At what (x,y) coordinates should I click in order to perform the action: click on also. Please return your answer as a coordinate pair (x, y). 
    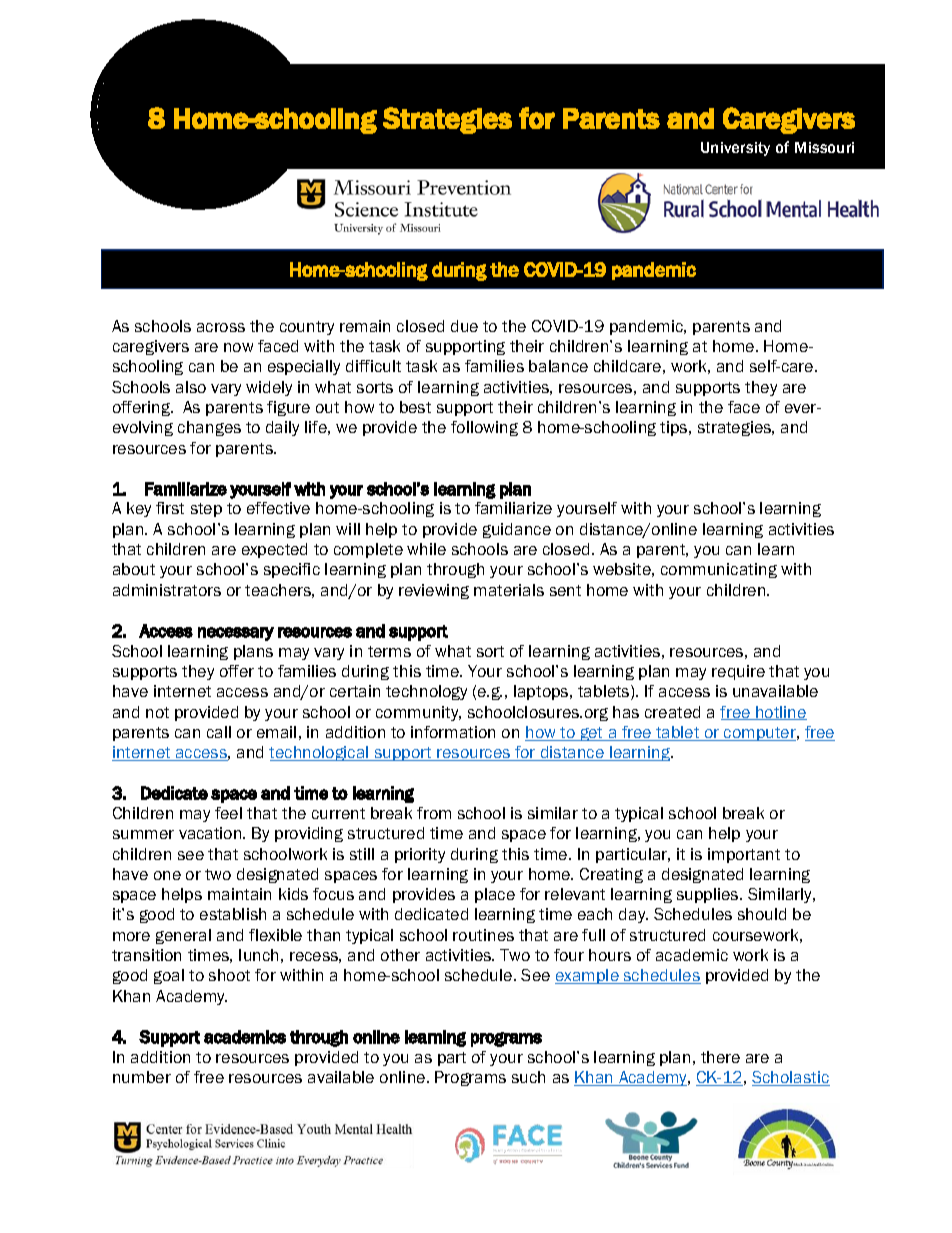
    Looking at the image, I should click on (191, 387).
